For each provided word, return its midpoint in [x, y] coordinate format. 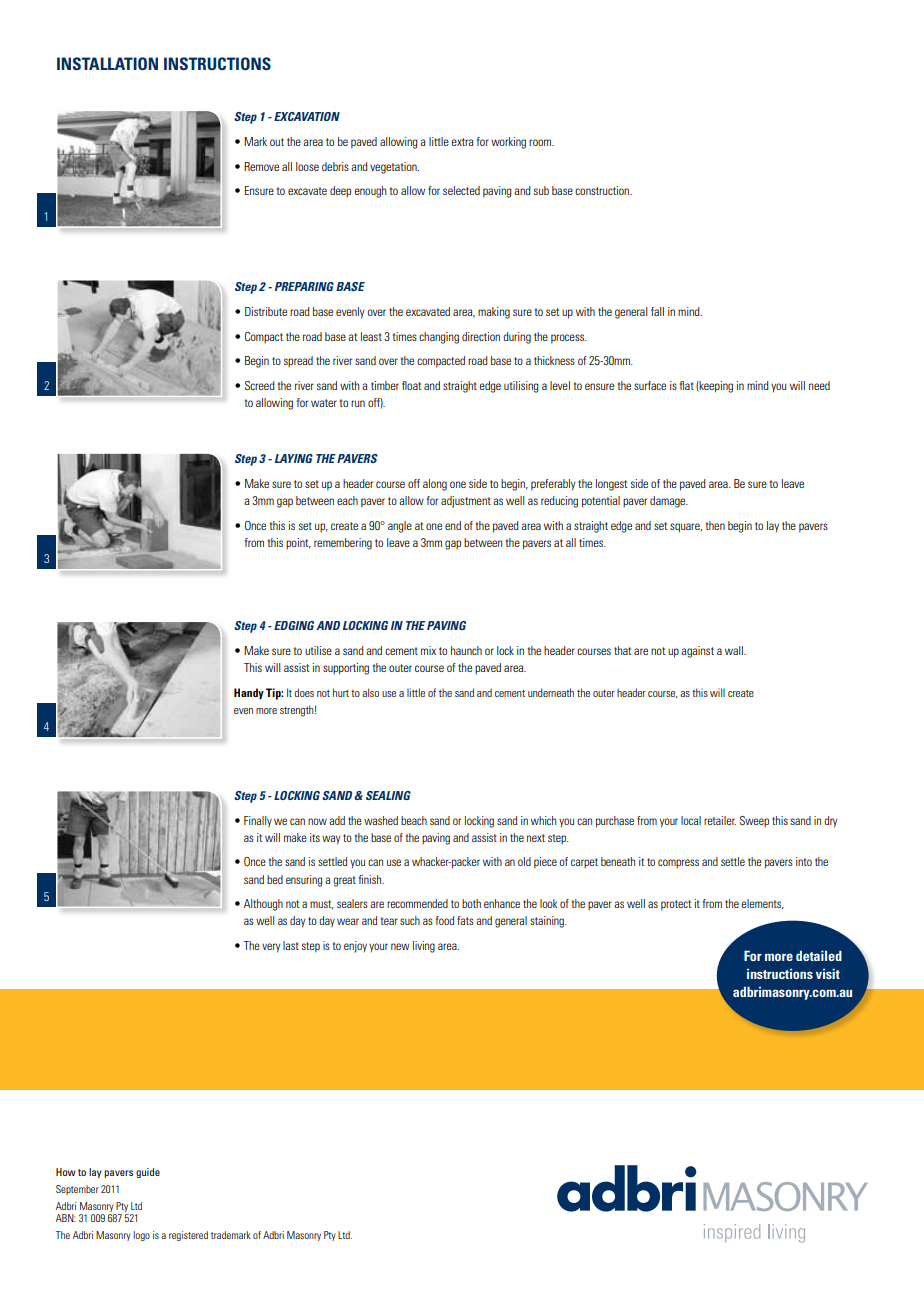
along [435, 485]
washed [381, 820]
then [715, 525]
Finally [258, 822]
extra [462, 142]
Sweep [754, 822]
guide [148, 1173]
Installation [107, 63]
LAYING [294, 458]
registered [188, 1236]
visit [828, 973]
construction [603, 190]
